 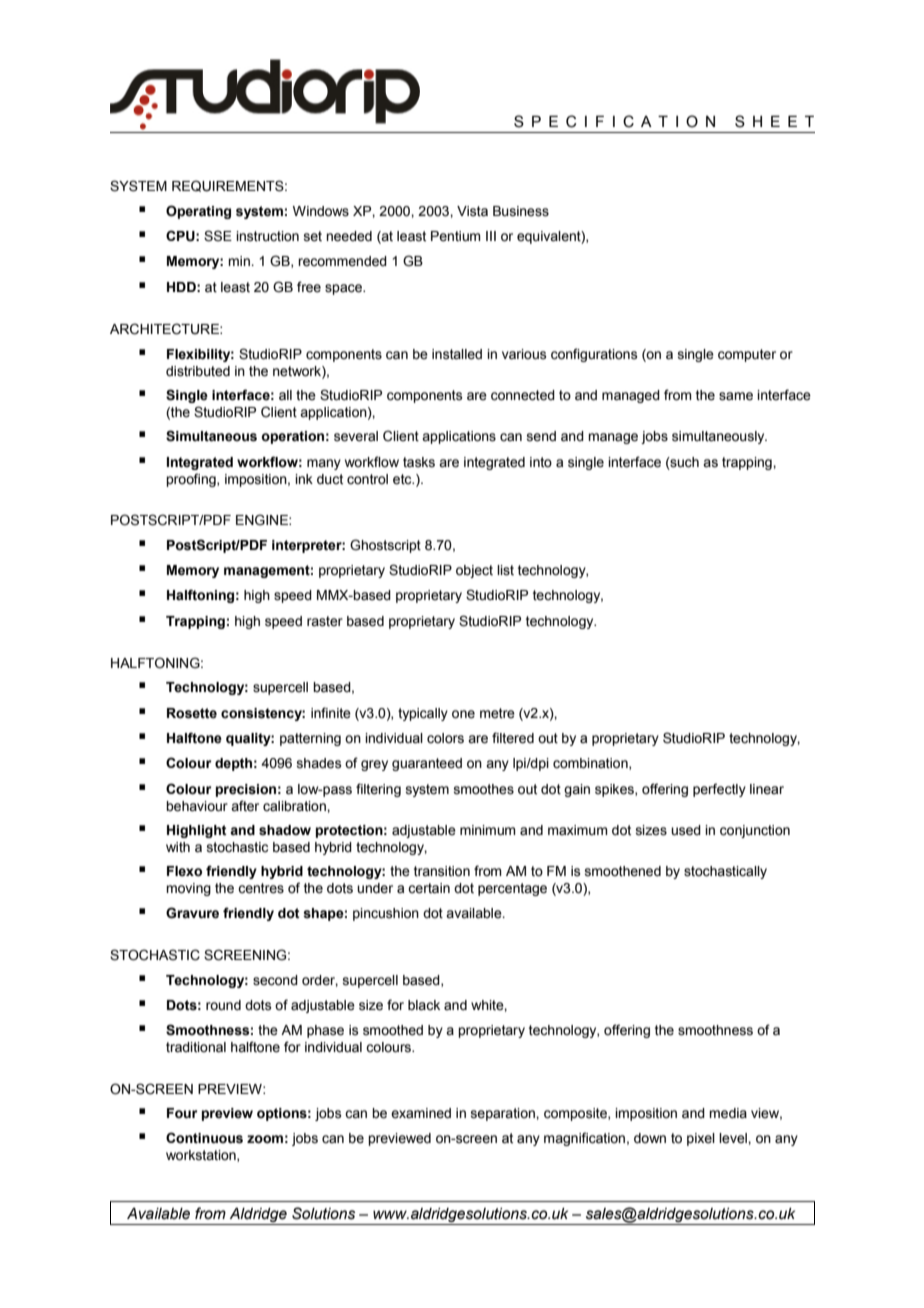 What do you see at coordinates (275, 980) in the screenshot?
I see `second` at bounding box center [275, 980].
